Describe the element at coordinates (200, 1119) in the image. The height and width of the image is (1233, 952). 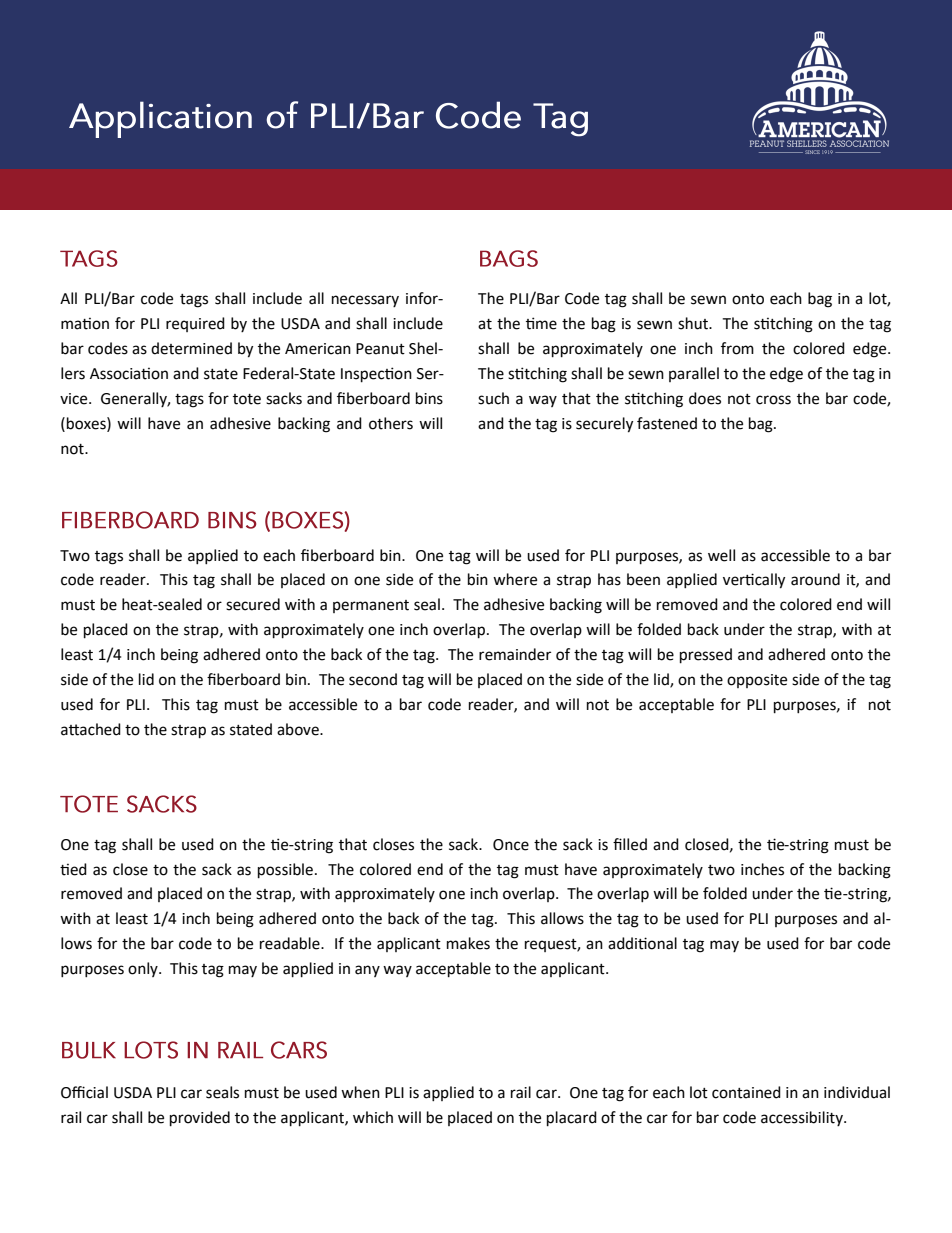
I see `provided` at that location.
